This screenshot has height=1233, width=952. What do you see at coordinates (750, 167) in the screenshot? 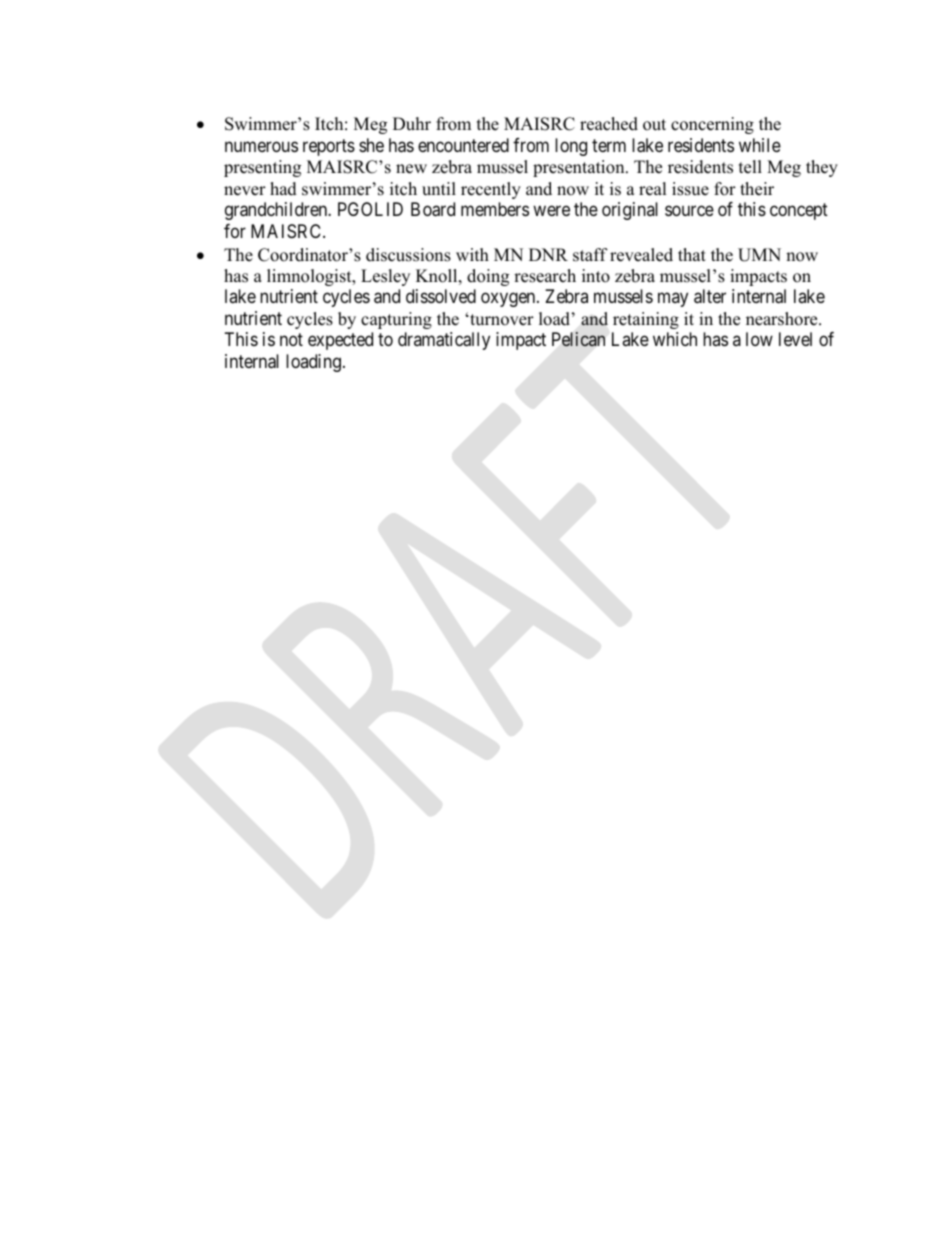
I see `tell` at bounding box center [750, 167].
